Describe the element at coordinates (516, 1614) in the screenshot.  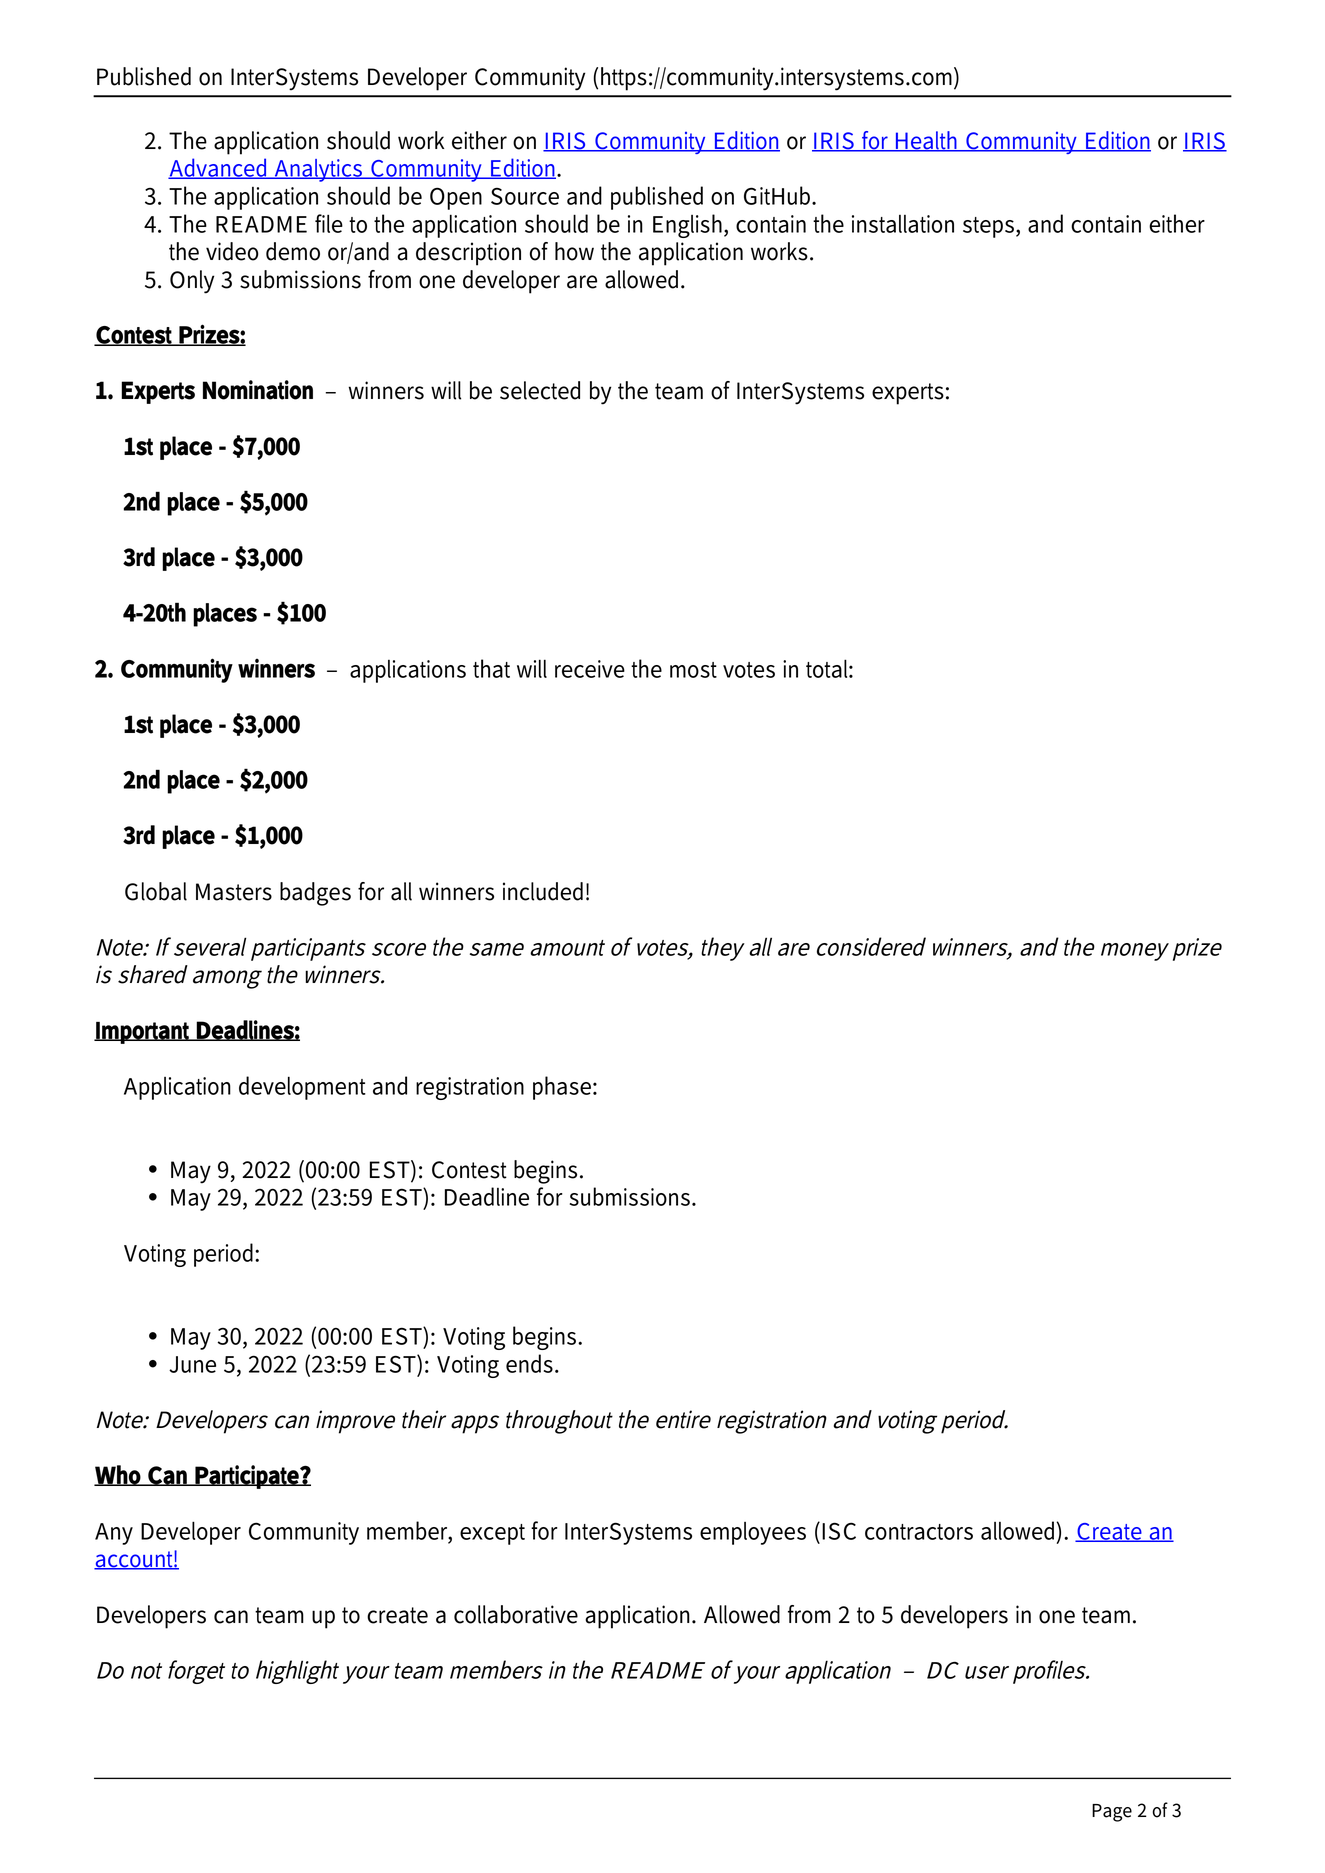
I see `collaborative` at that location.
